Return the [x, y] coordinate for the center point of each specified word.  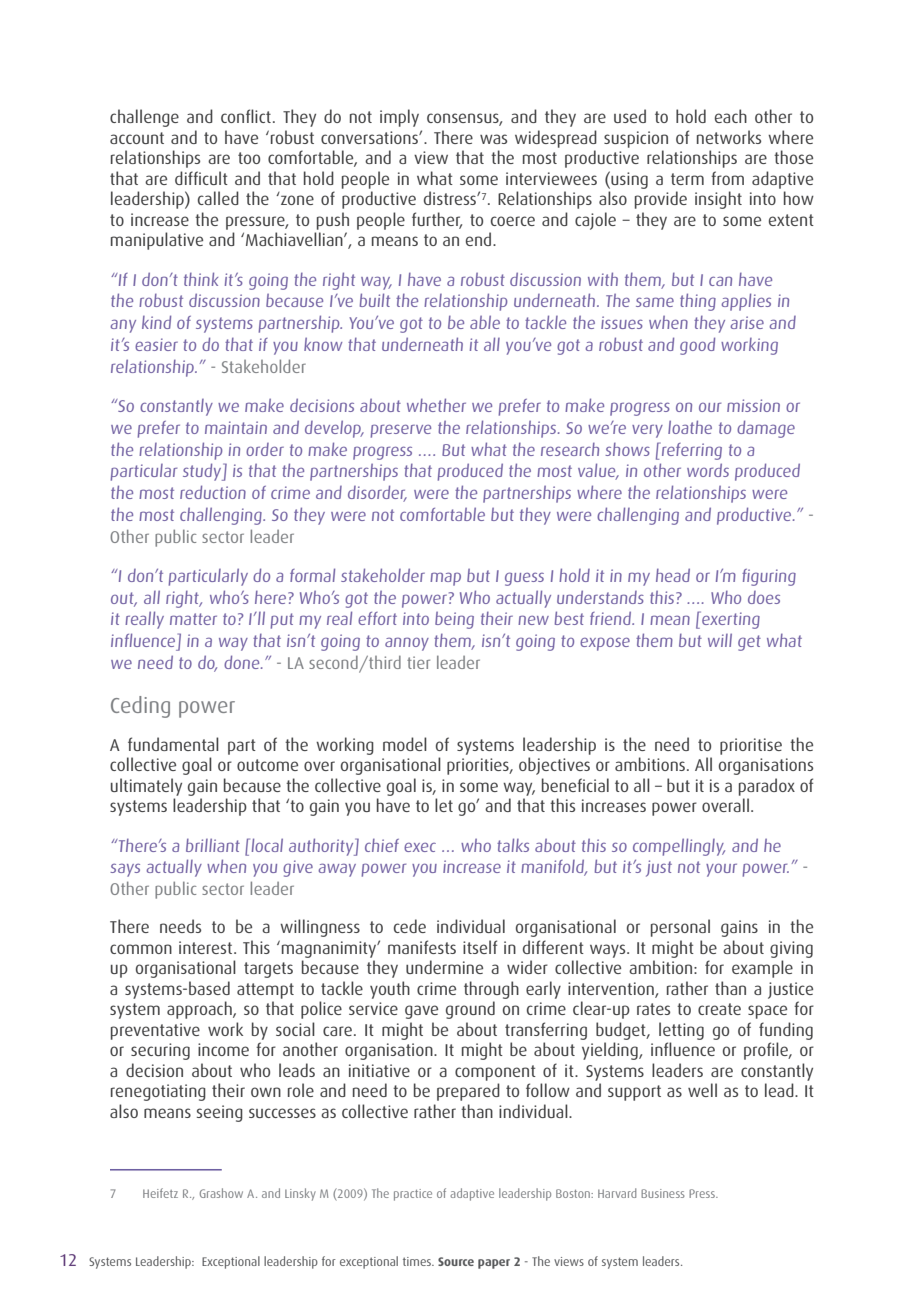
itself [480, 947]
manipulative [157, 241]
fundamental [173, 744]
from [727, 178]
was [493, 139]
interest [205, 947]
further [437, 220]
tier [418, 662]
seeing [220, 1113]
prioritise [751, 746]
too [249, 158]
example [762, 969]
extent [791, 220]
